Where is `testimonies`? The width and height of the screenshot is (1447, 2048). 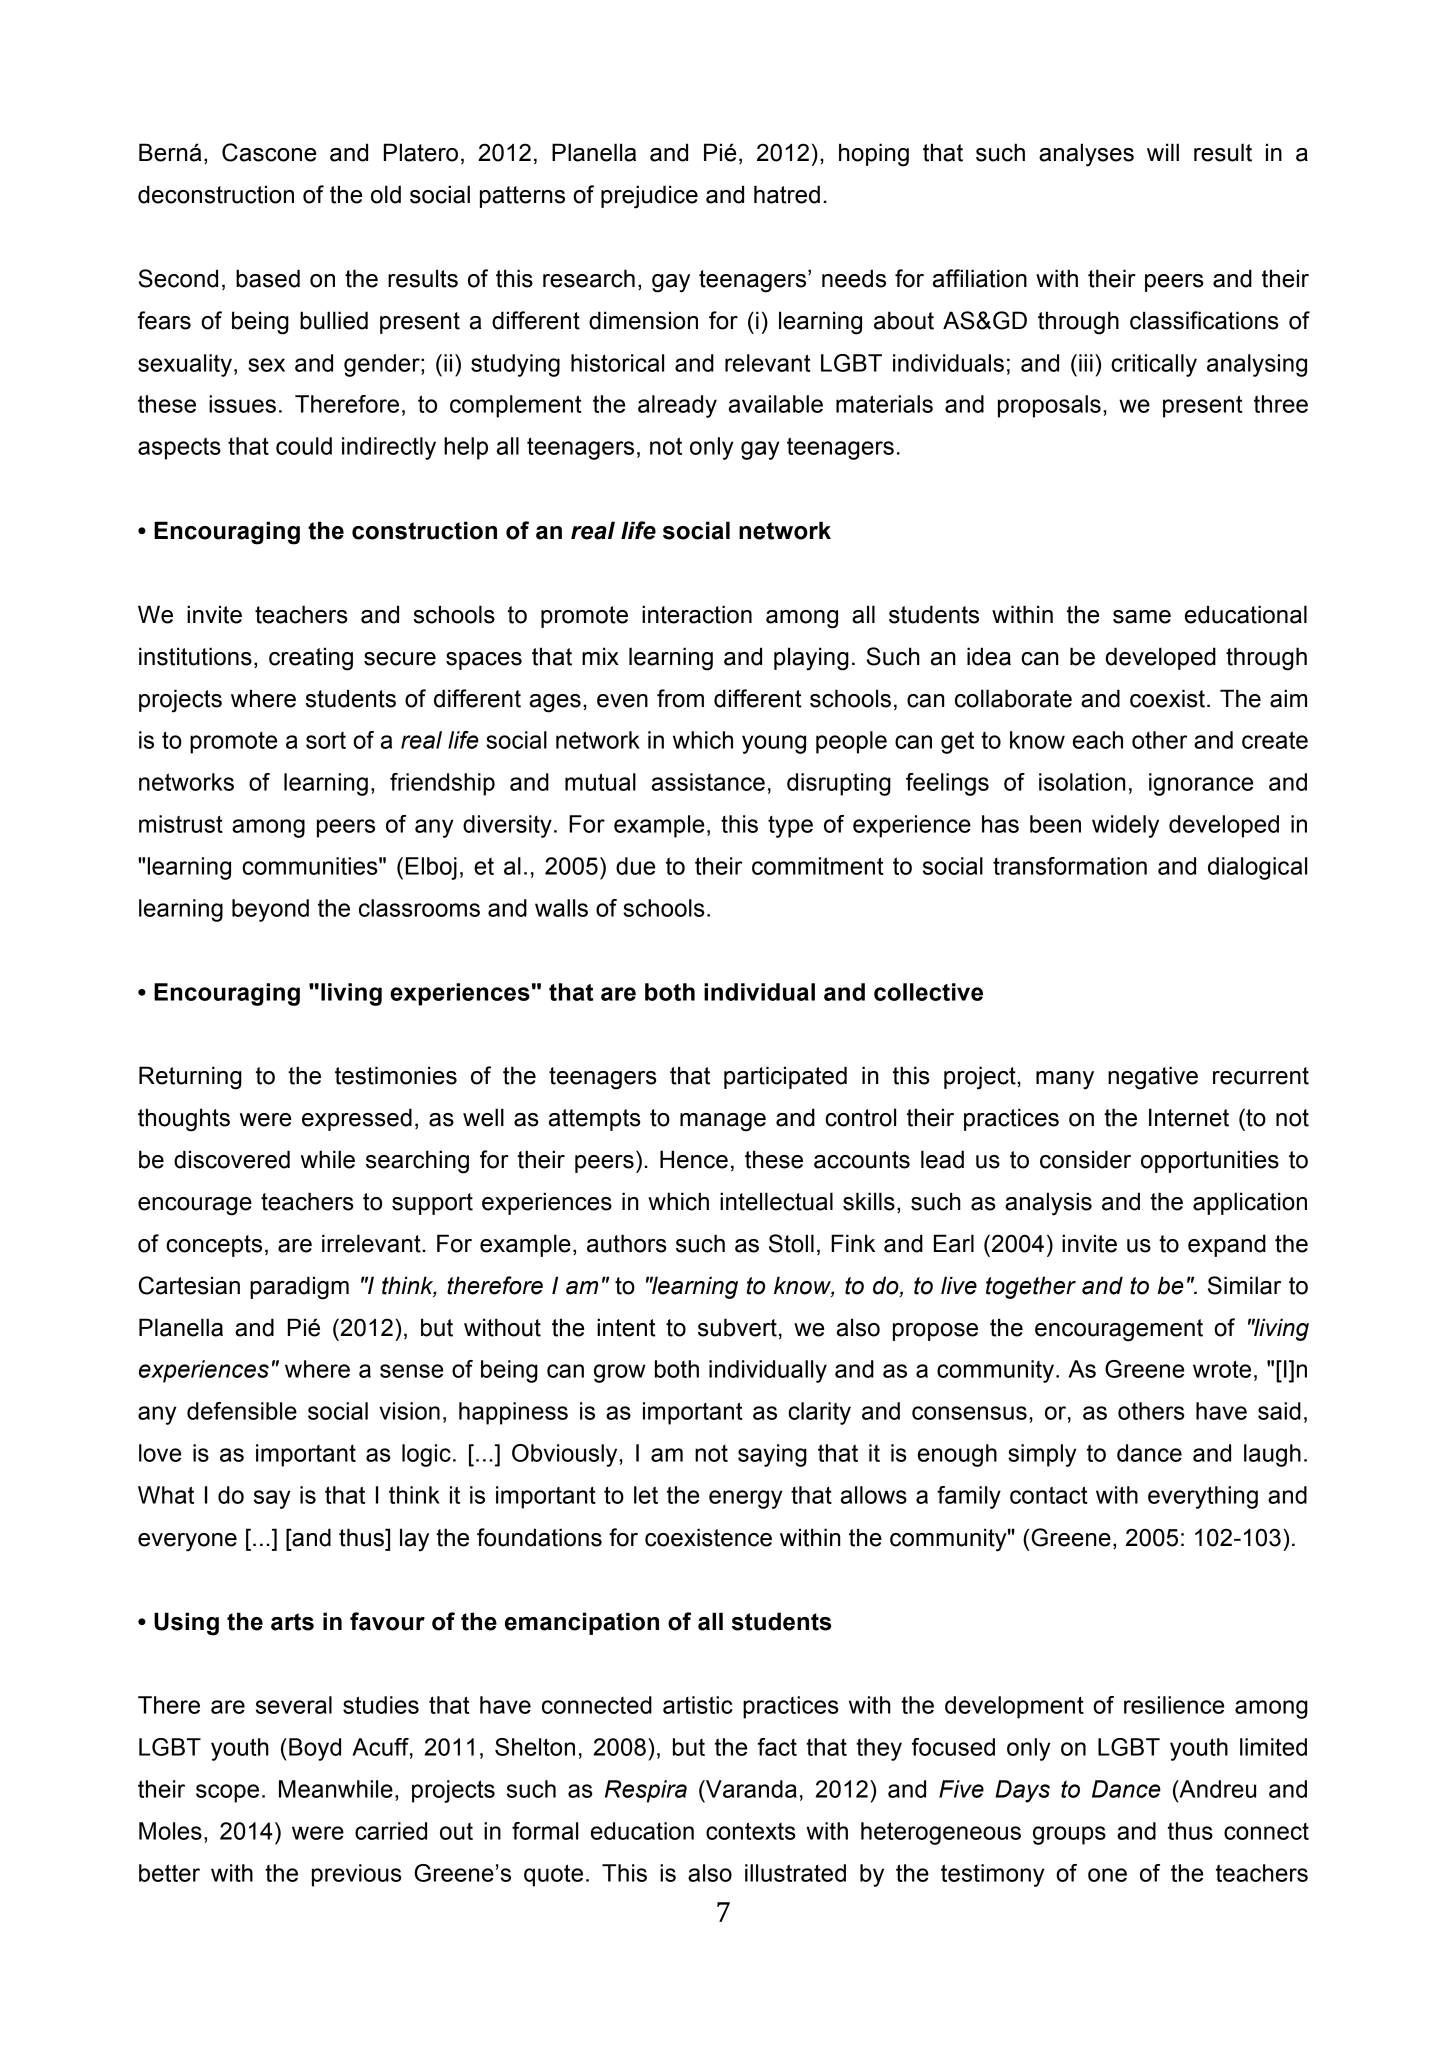 testimonies is located at coordinates (396, 1075).
